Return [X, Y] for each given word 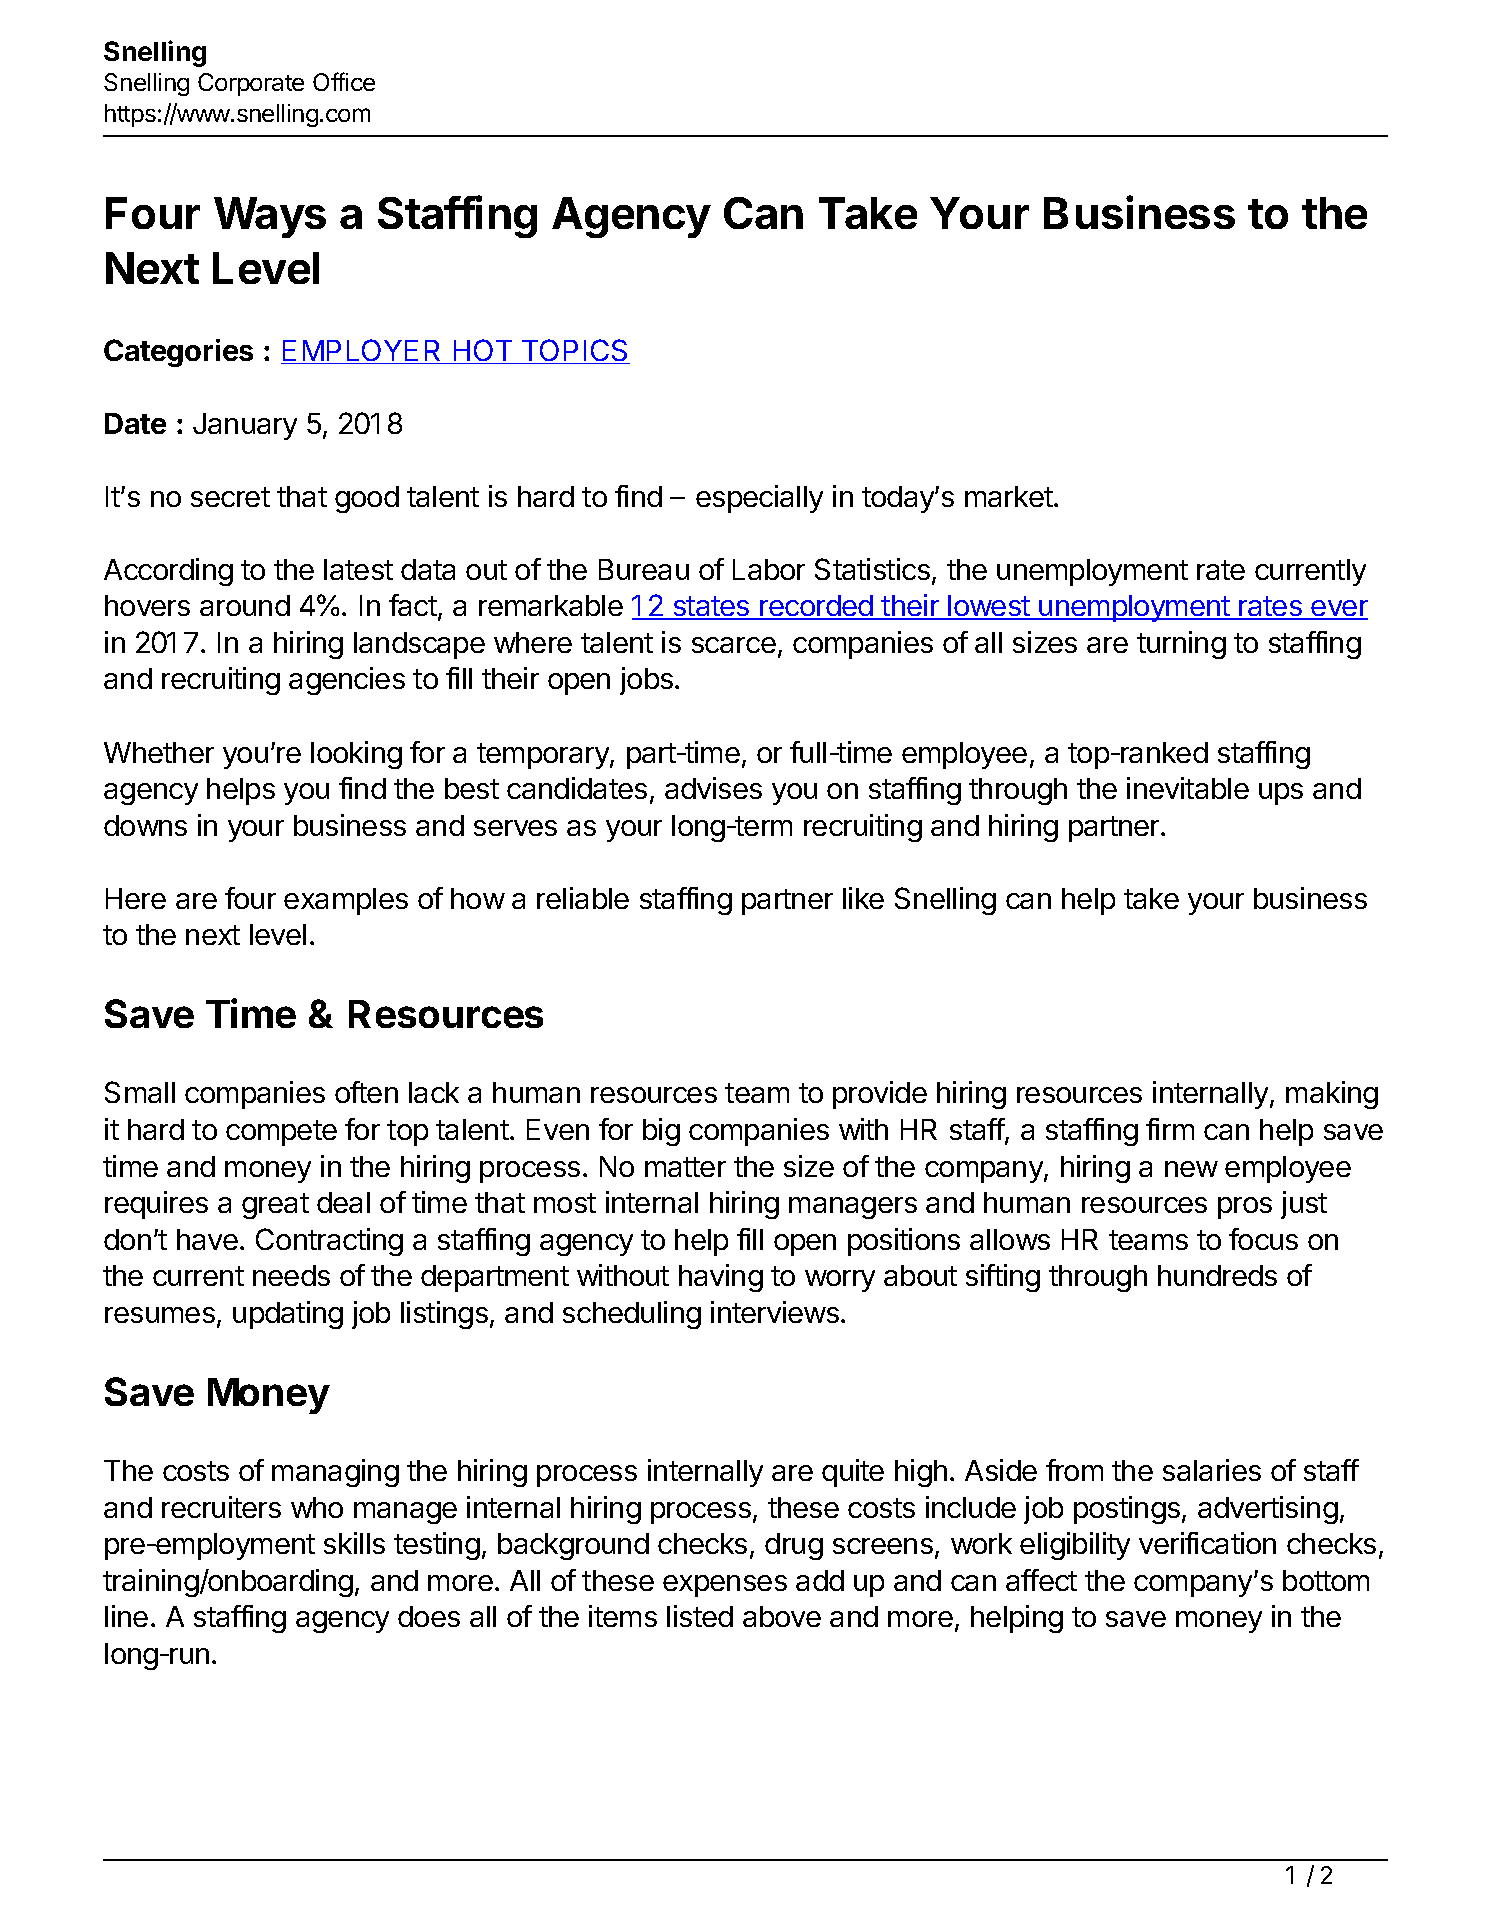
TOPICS [574, 351]
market [1009, 496]
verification [1207, 1543]
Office [344, 81]
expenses [725, 1586]
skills [354, 1543]
